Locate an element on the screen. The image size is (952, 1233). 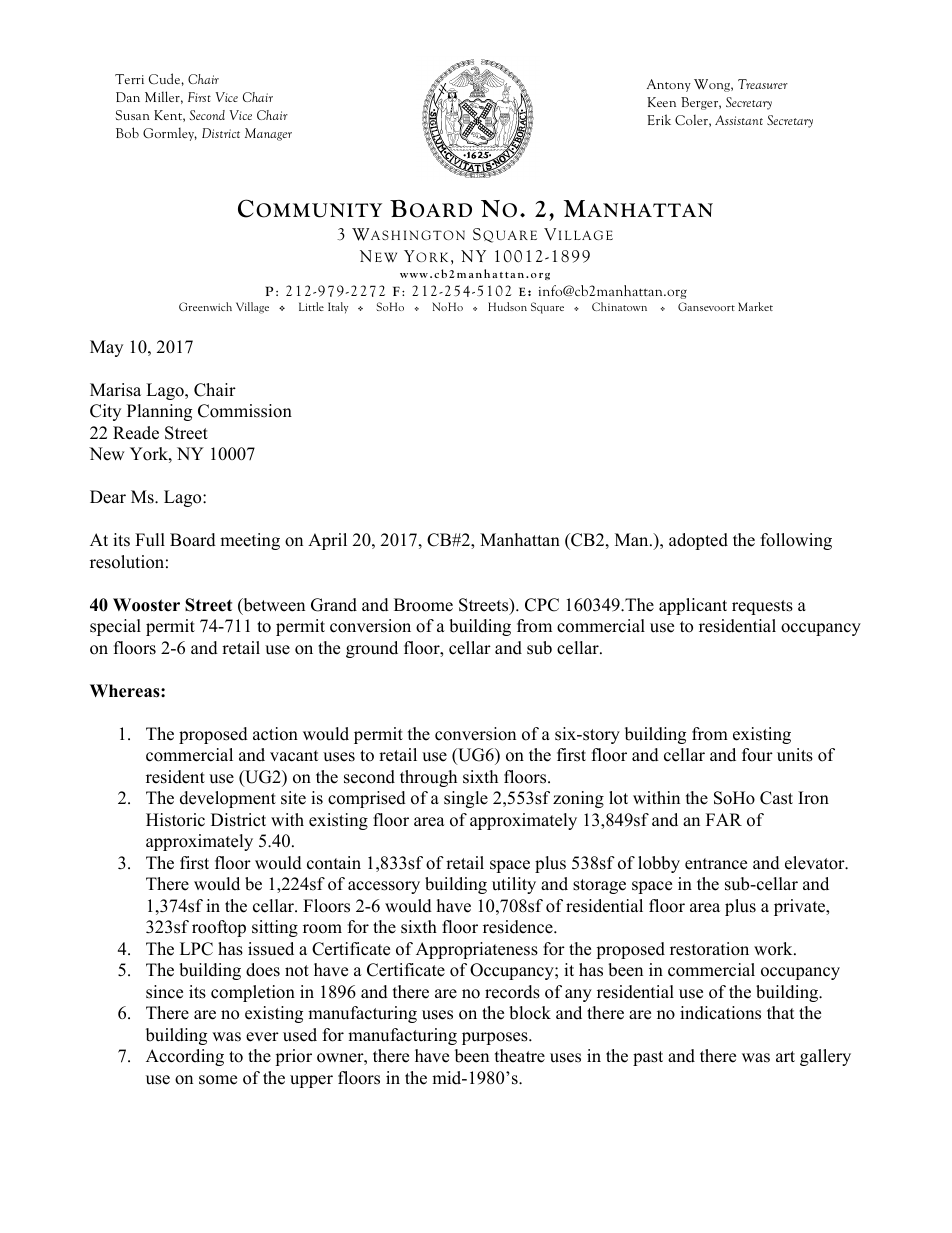
Erik is located at coordinates (659, 119).
